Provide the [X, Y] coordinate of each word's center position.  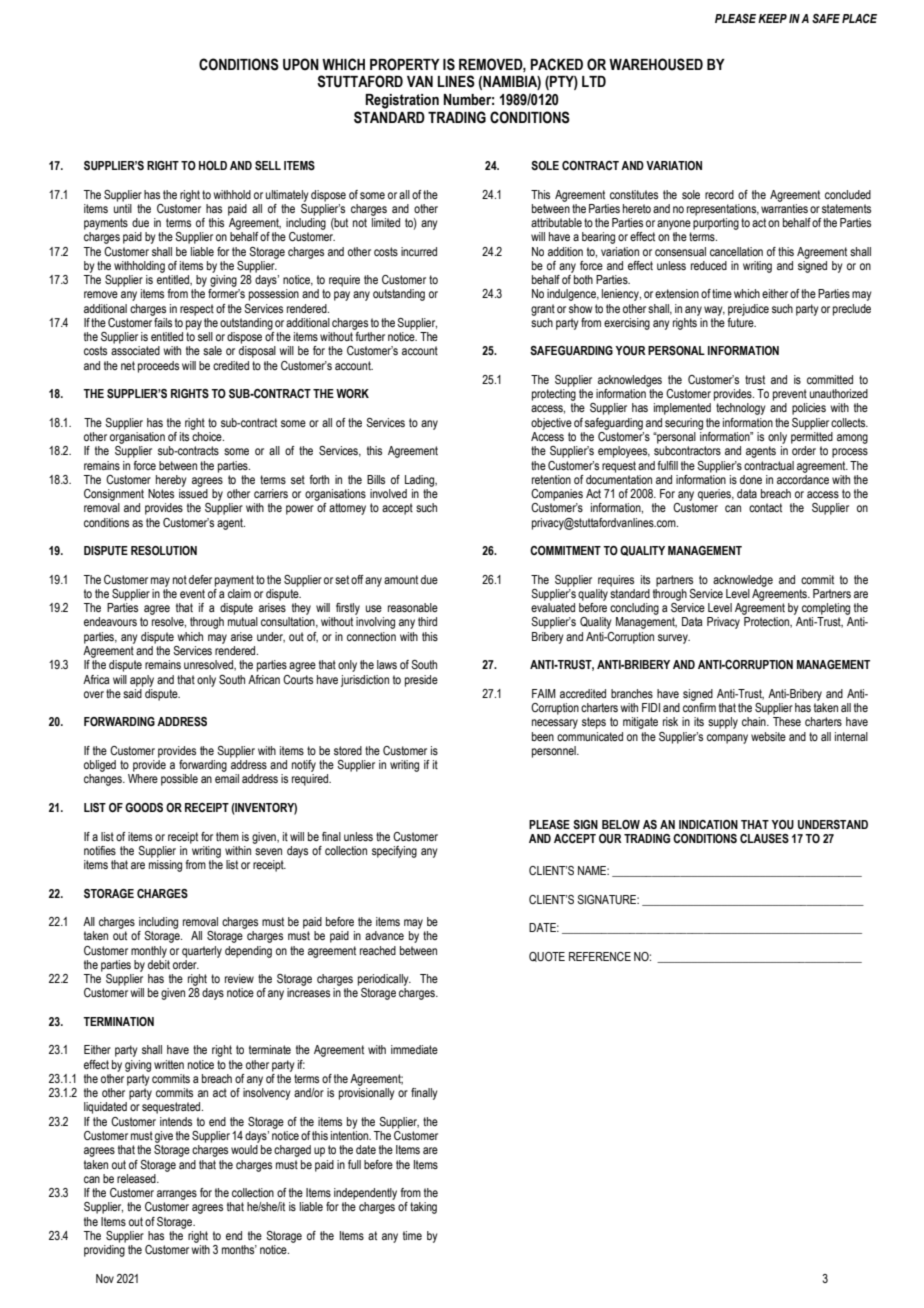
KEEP [772, 18]
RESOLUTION [164, 550]
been [543, 736]
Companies [557, 495]
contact [765, 507]
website [768, 736]
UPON [301, 64]
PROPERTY [405, 64]
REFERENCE [600, 956]
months [239, 1249]
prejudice [748, 310]
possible [179, 780]
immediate [414, 1049]
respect [197, 310]
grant [543, 310]
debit [159, 963]
